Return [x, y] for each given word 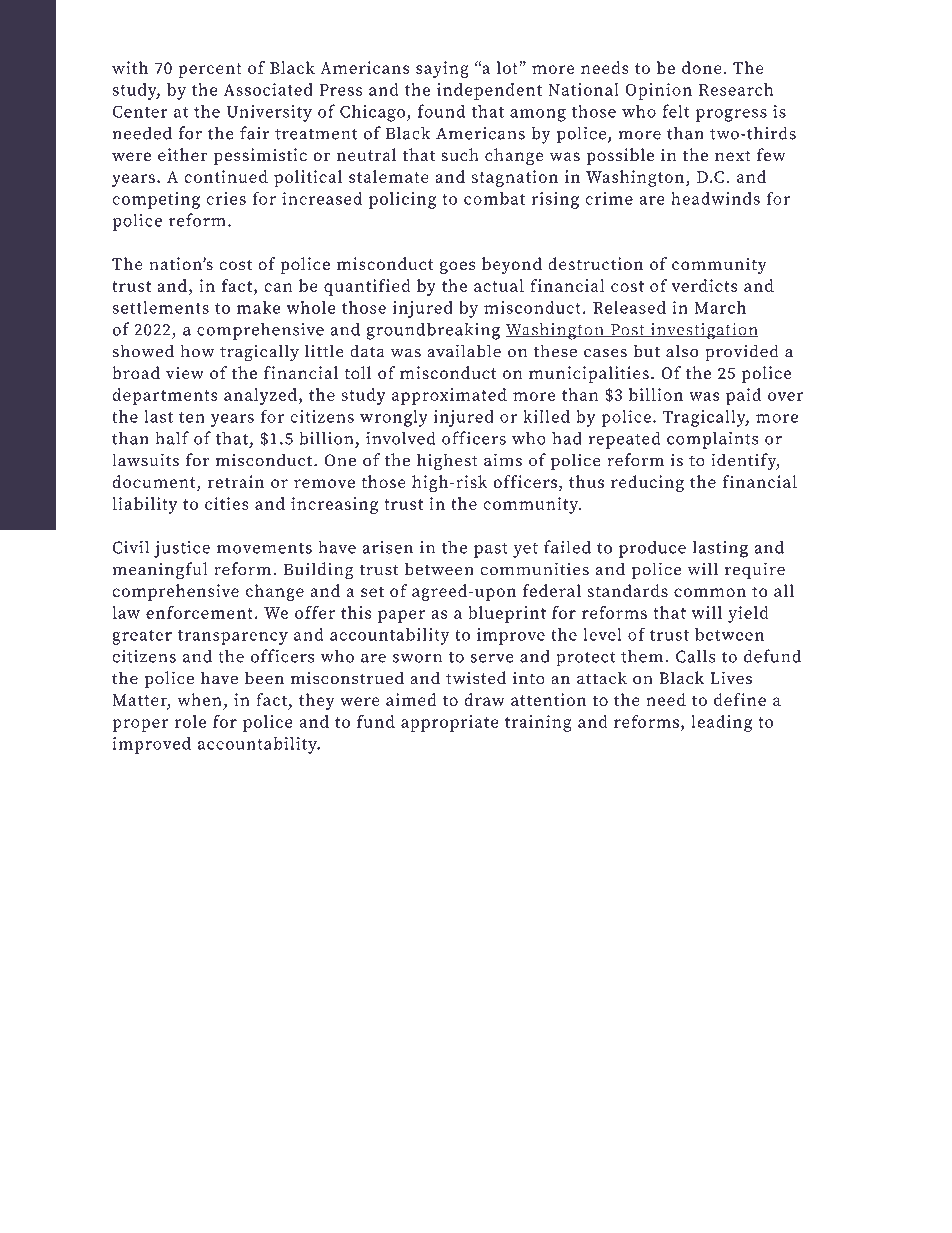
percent [210, 70]
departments [165, 396]
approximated [449, 396]
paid [743, 396]
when [200, 701]
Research [736, 89]
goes [458, 267]
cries [226, 198]
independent [489, 91]
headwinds [715, 198]
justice [182, 549]
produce [652, 549]
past [491, 550]
